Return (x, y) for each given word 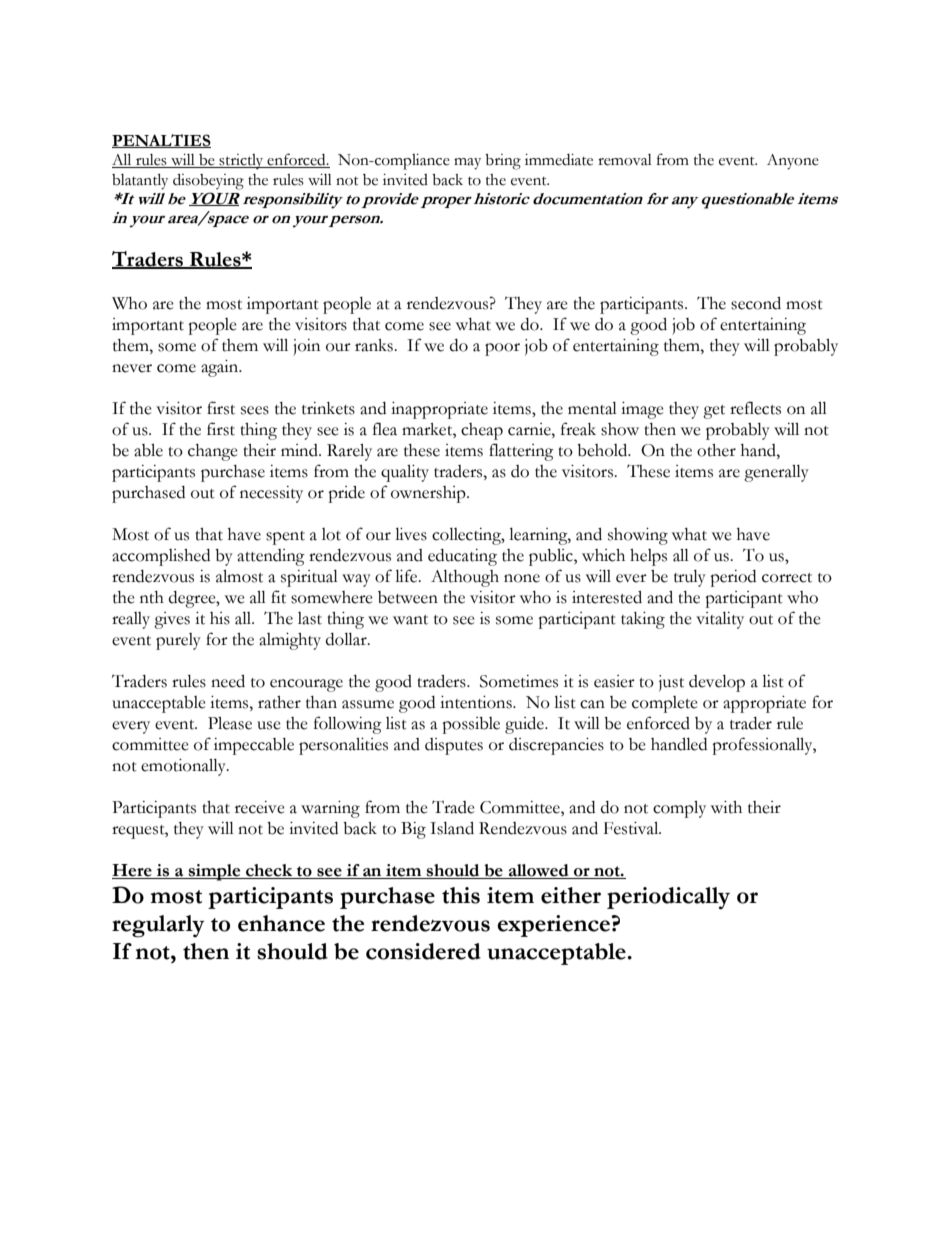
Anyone (793, 162)
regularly (158, 926)
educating (462, 557)
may (467, 164)
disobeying (208, 181)
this (461, 895)
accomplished (161, 557)
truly (690, 578)
